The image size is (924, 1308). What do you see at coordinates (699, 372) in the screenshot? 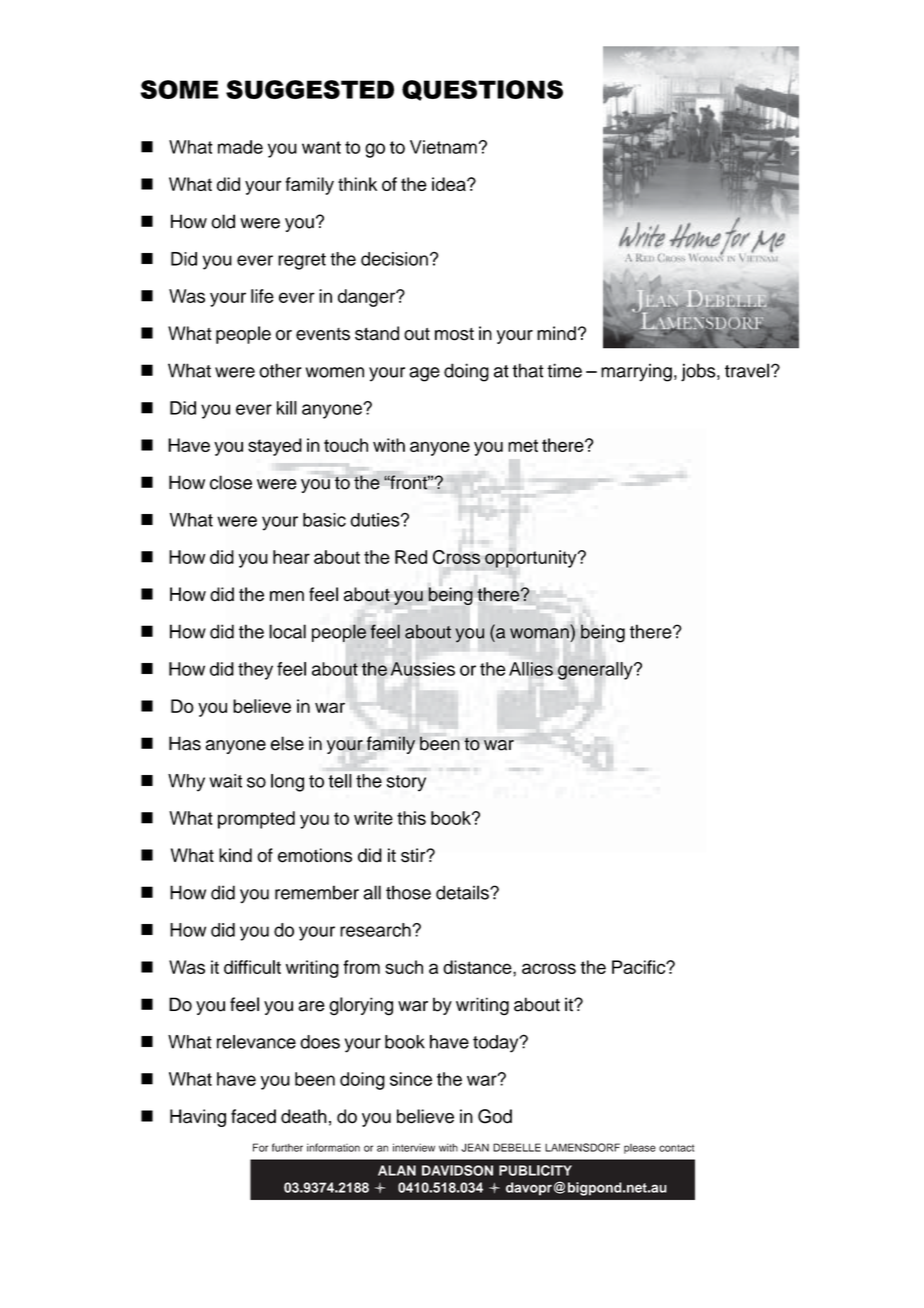
I see `jobs` at bounding box center [699, 372].
